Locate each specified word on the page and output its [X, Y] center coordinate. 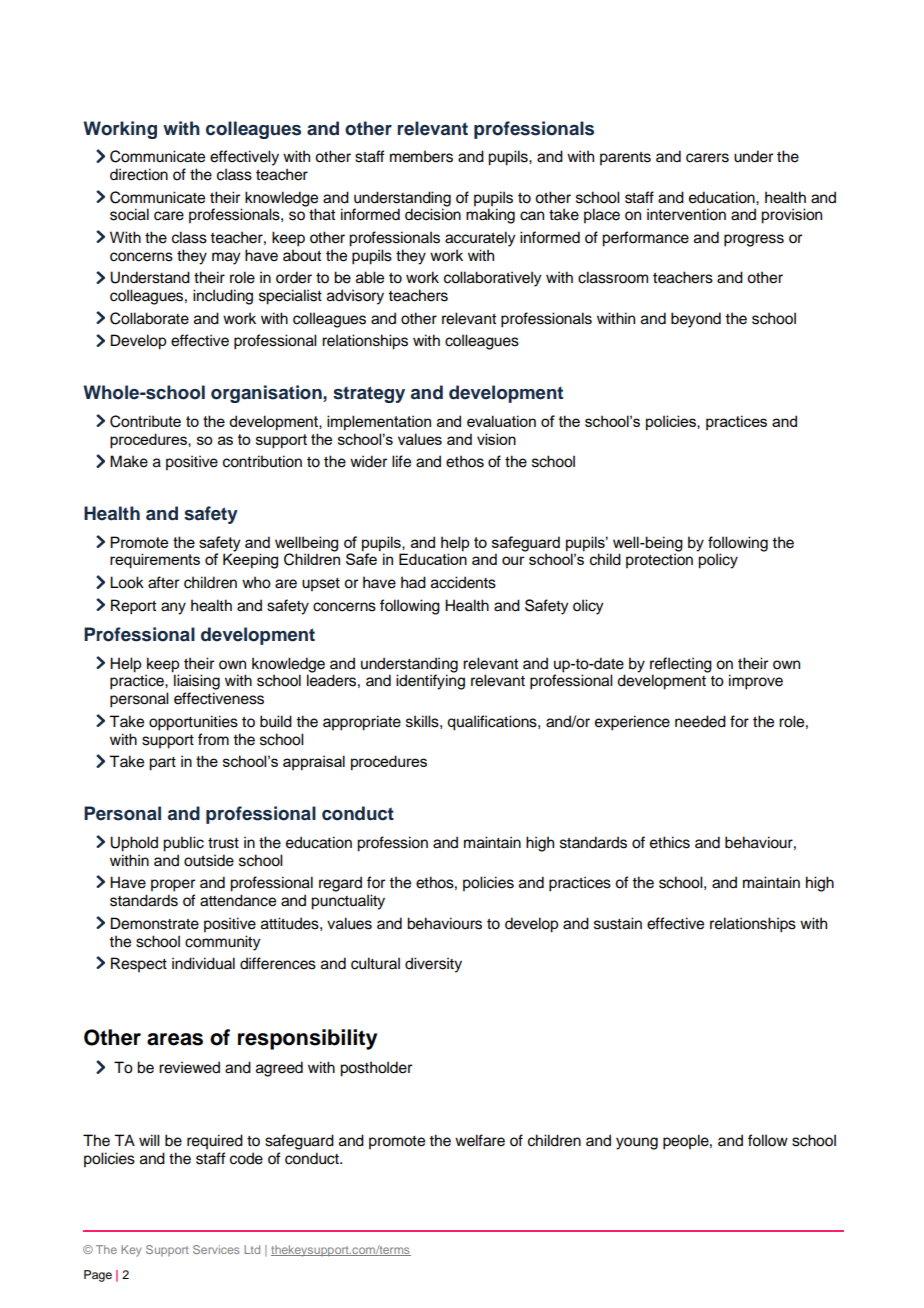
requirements [155, 561]
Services [216, 1249]
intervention [686, 214]
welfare [480, 1140]
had [413, 582]
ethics [670, 842]
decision [433, 214]
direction [139, 174]
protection [659, 561]
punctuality [348, 902]
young [637, 1143]
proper [173, 885]
